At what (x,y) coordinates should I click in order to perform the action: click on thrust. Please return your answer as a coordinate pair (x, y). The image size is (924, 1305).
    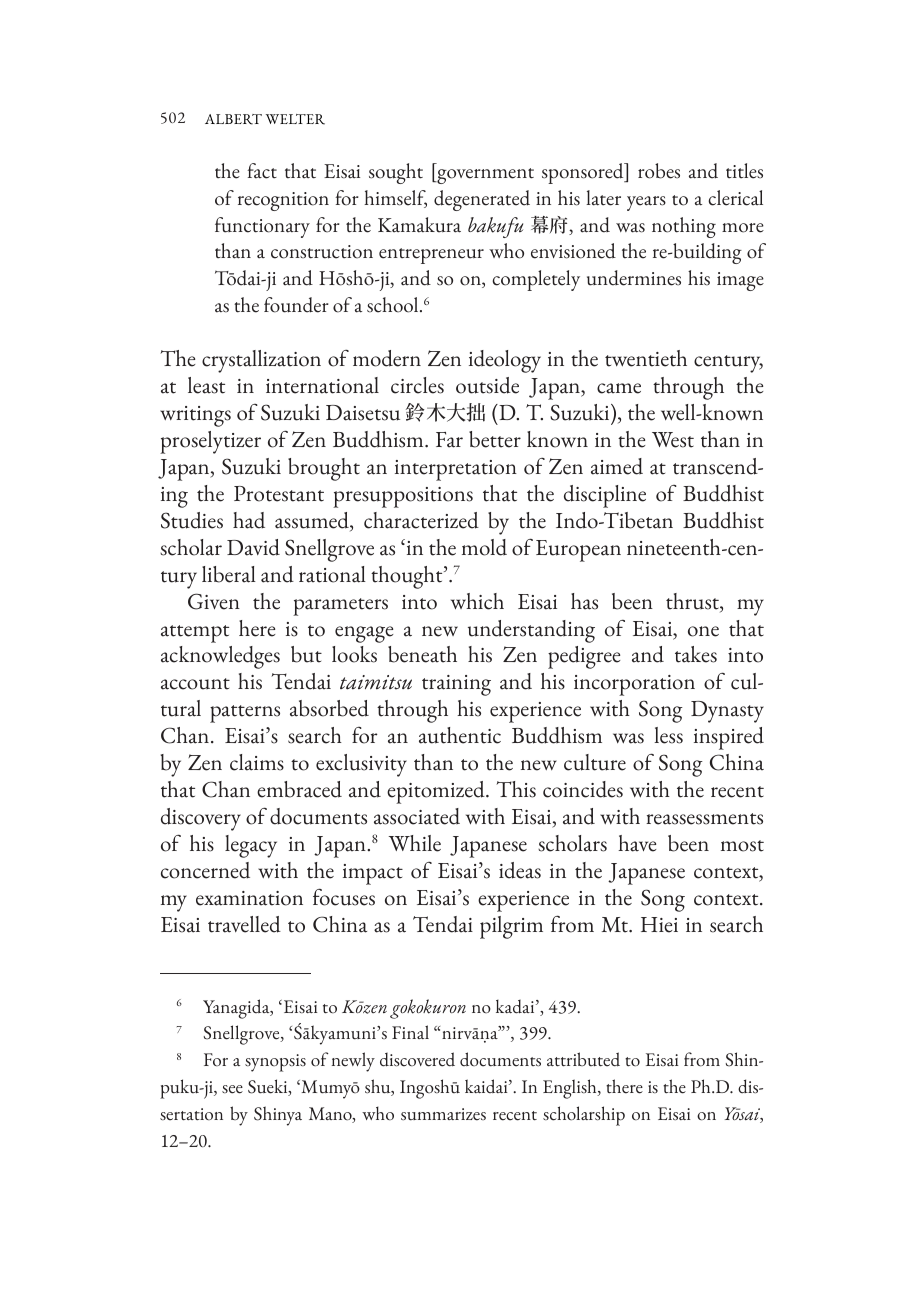
    Looking at the image, I should click on (693, 602).
